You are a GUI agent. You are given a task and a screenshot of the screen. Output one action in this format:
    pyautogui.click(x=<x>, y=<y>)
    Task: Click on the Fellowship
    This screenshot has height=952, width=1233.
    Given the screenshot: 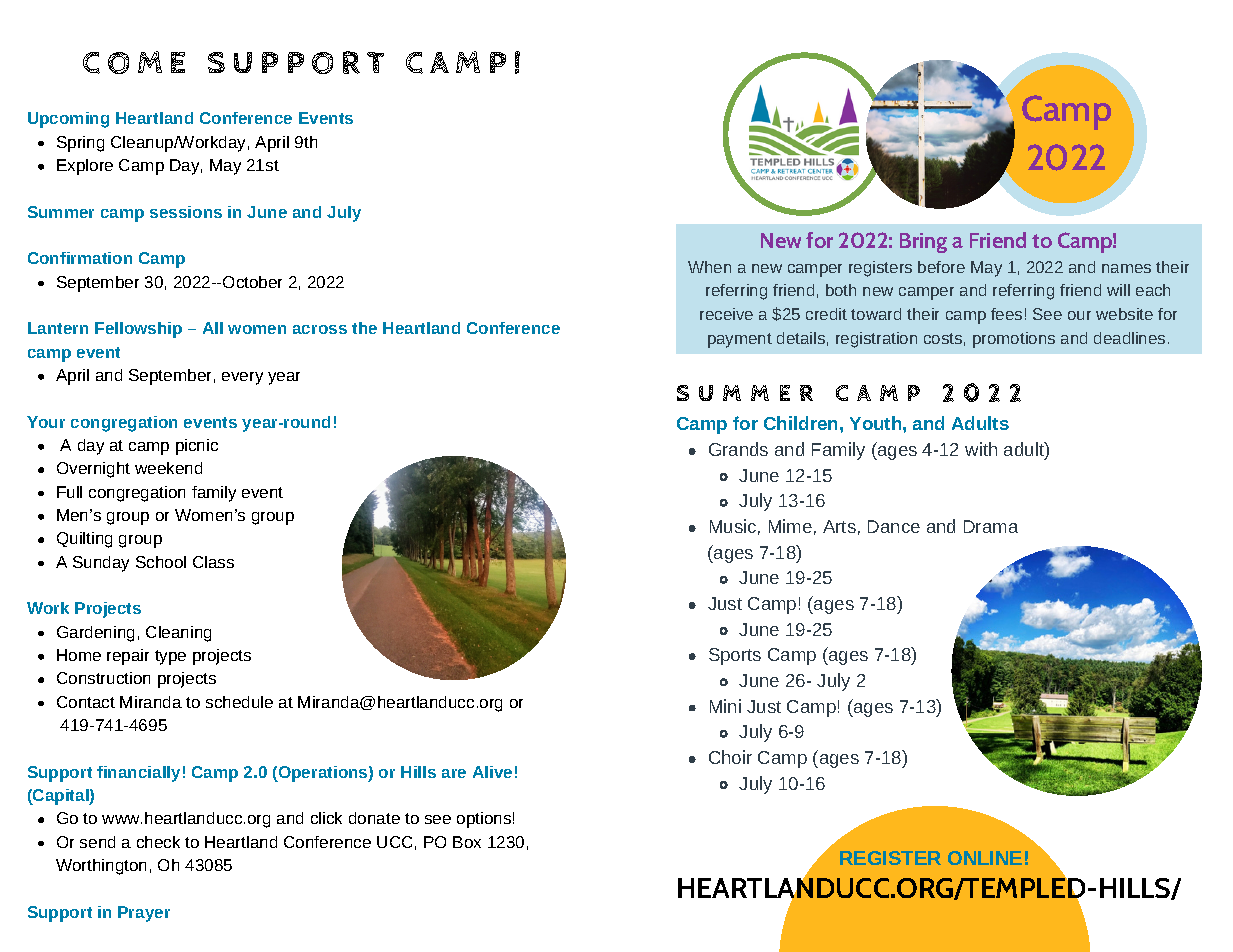 What is the action you would take?
    pyautogui.click(x=138, y=330)
